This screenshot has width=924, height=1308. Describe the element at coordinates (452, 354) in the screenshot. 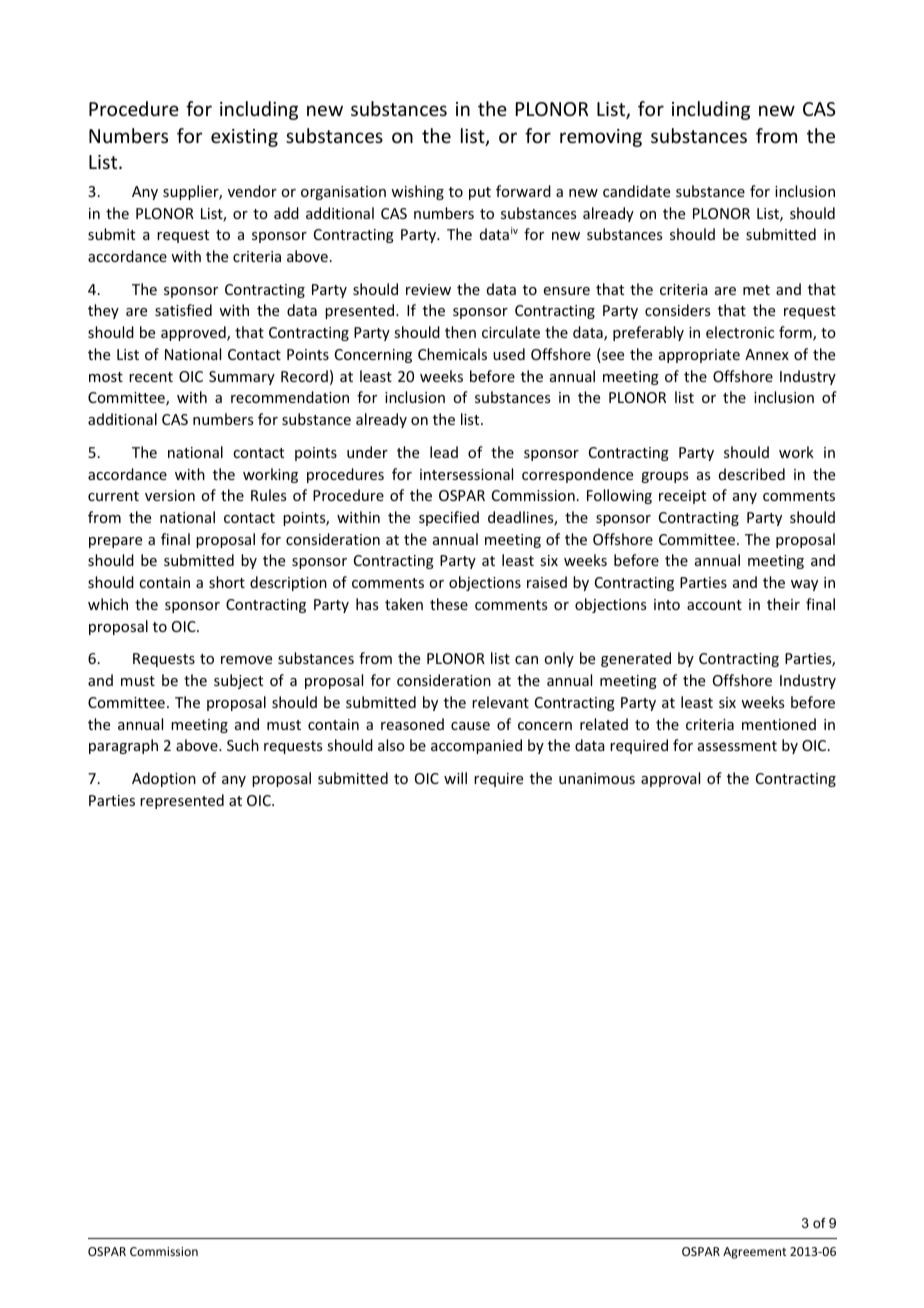

I see `Chemicals` at that location.
